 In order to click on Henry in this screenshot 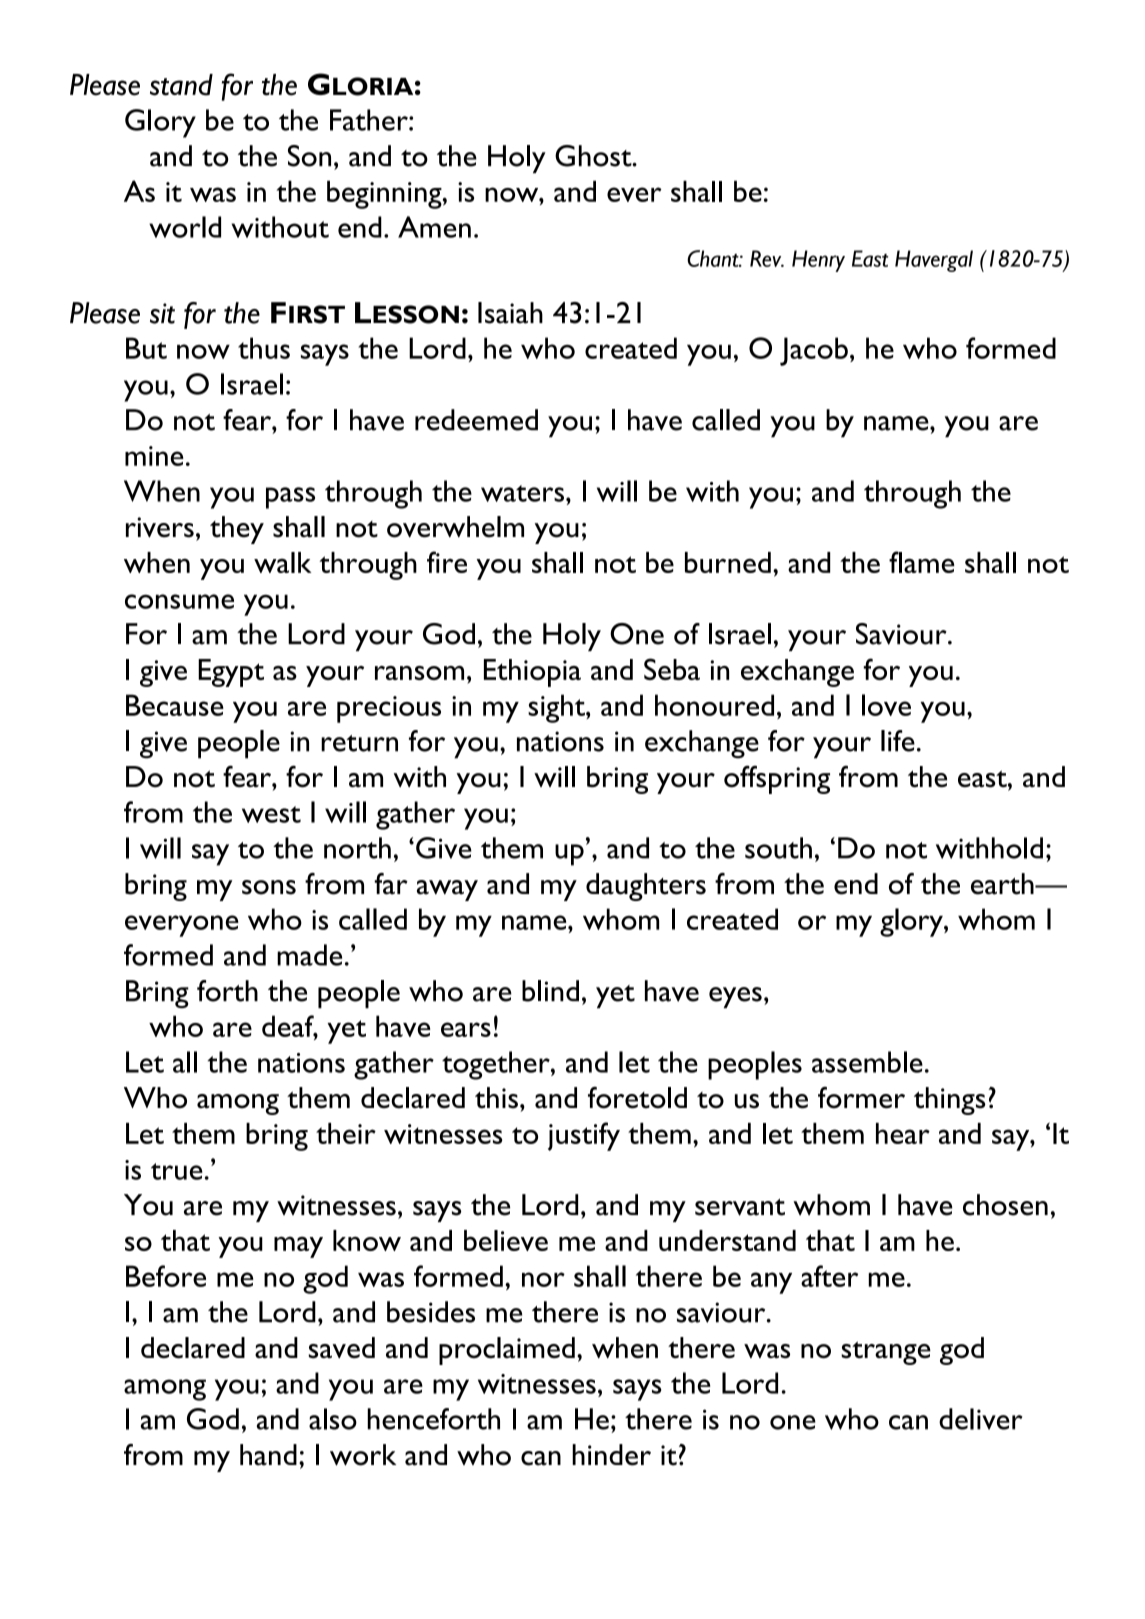, I will do `click(818, 261)`.
